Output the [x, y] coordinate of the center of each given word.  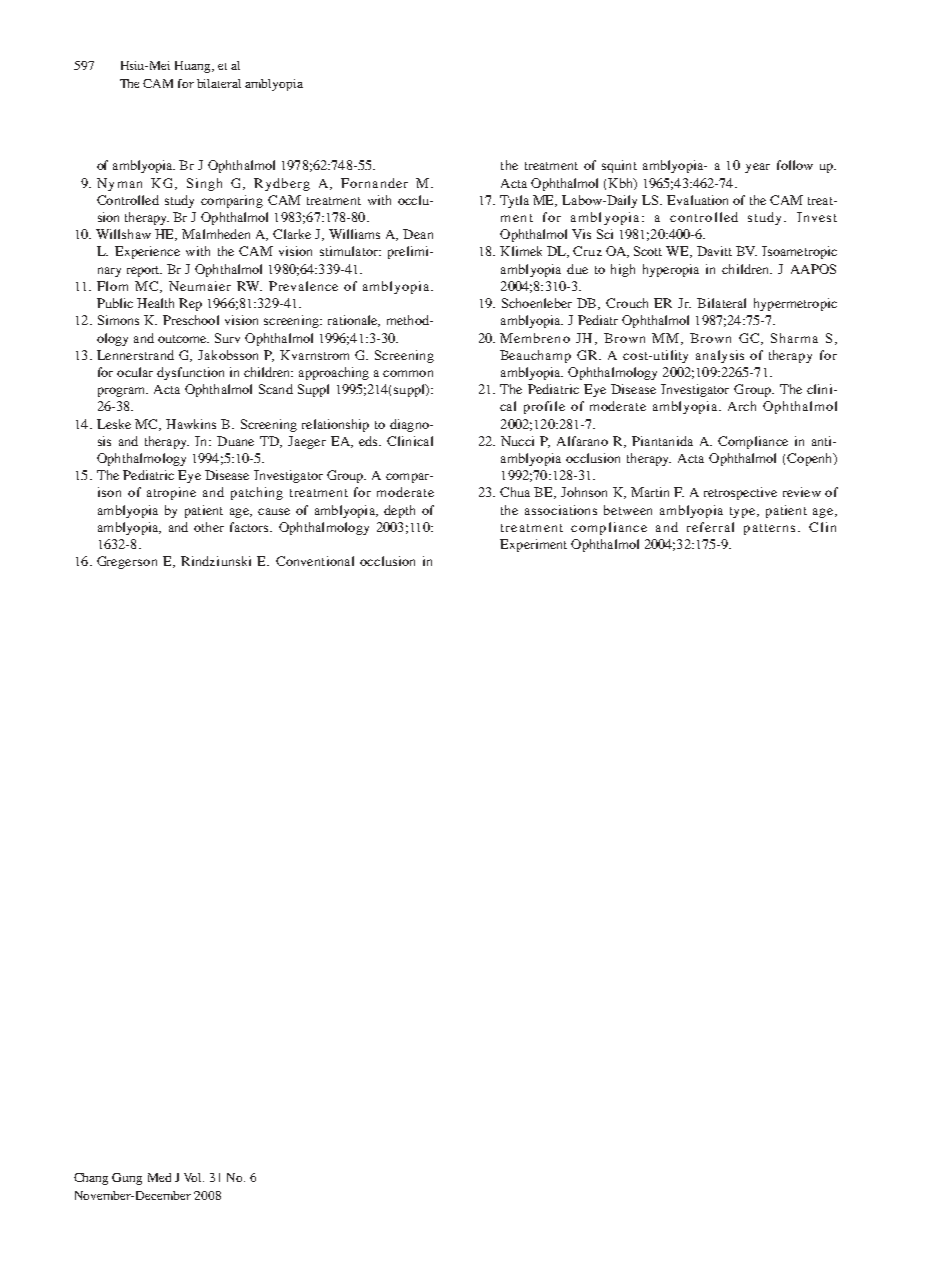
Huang [194, 67]
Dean [418, 234]
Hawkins [191, 424]
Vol [194, 1177]
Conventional [315, 561]
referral [710, 527]
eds [370, 441]
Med [159, 1177]
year [757, 168]
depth [399, 511]
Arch [742, 406]
